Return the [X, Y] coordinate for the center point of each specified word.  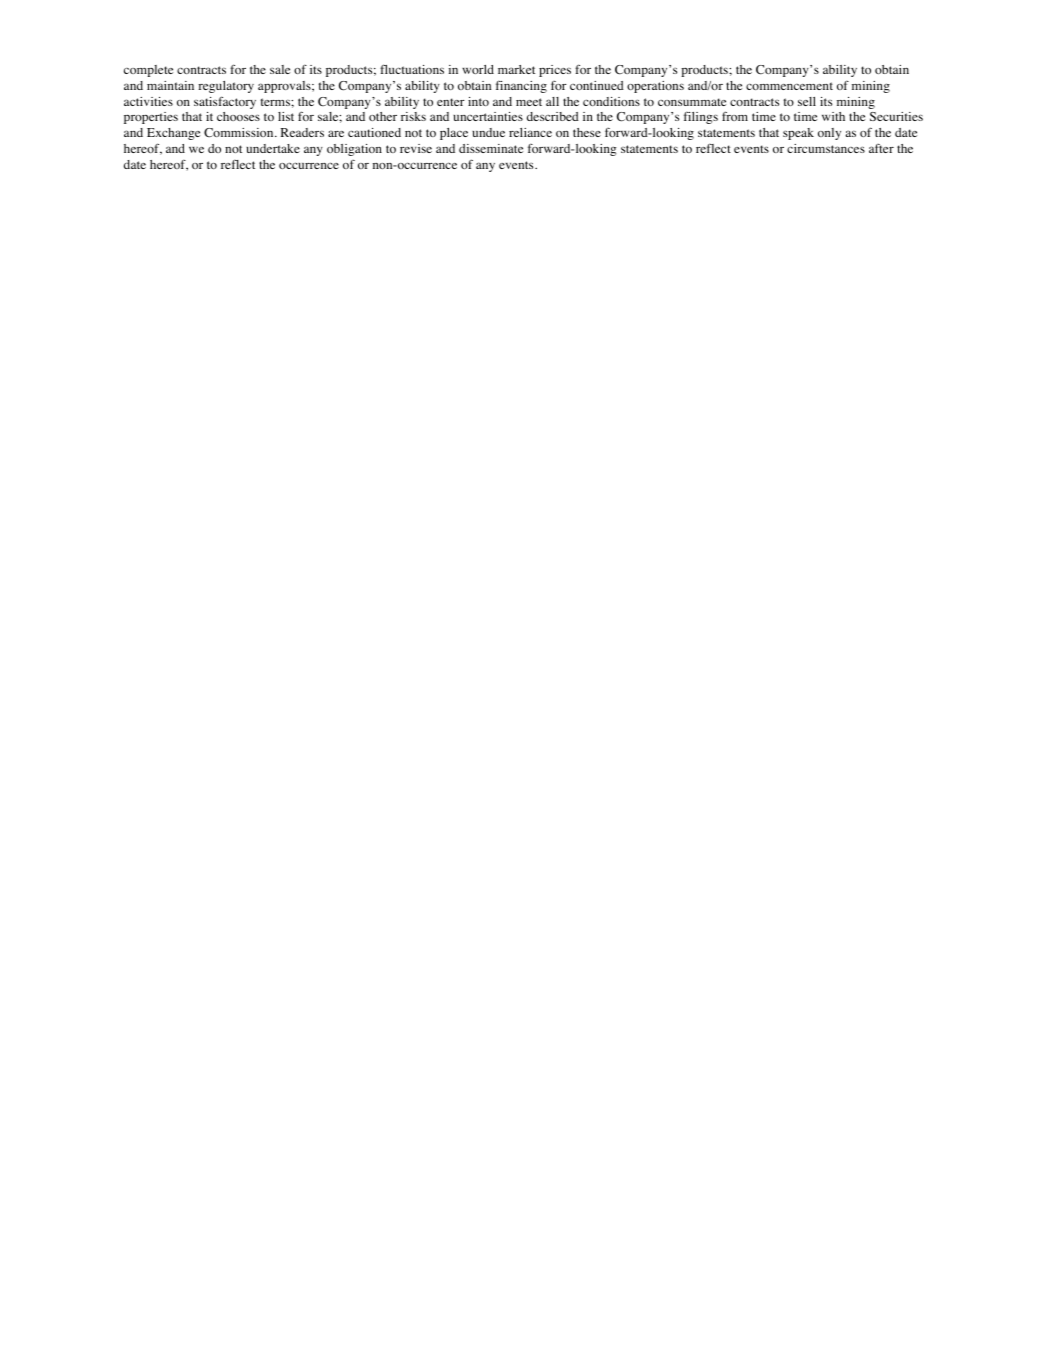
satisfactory [225, 102]
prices [555, 71]
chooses [238, 116]
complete [148, 71]
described [553, 116]
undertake [273, 148]
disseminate [491, 148]
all [552, 101]
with [833, 116]
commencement [789, 86]
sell [807, 101]
